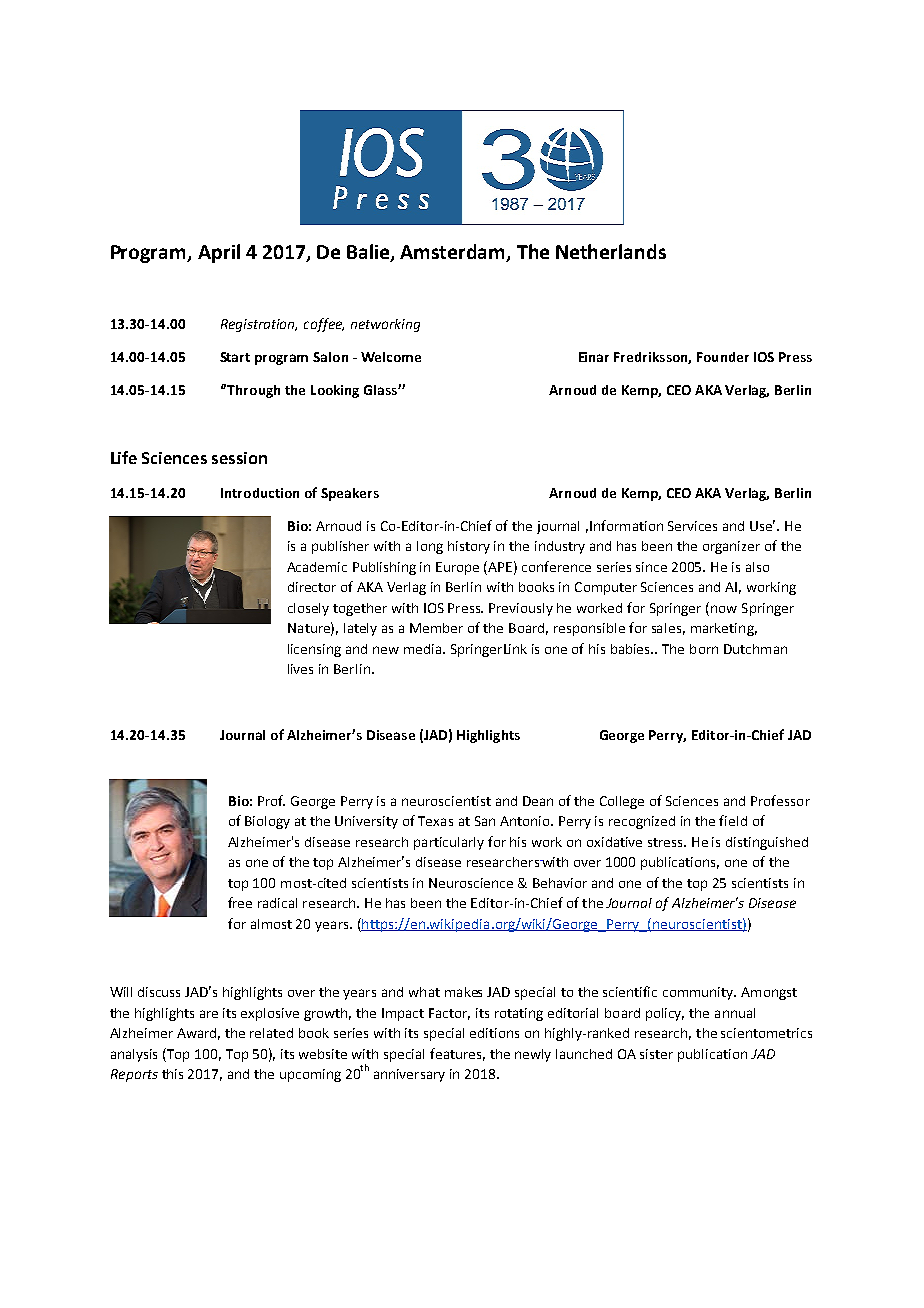 The width and height of the image is (924, 1308). What do you see at coordinates (350, 494) in the image?
I see `Speakers` at bounding box center [350, 494].
